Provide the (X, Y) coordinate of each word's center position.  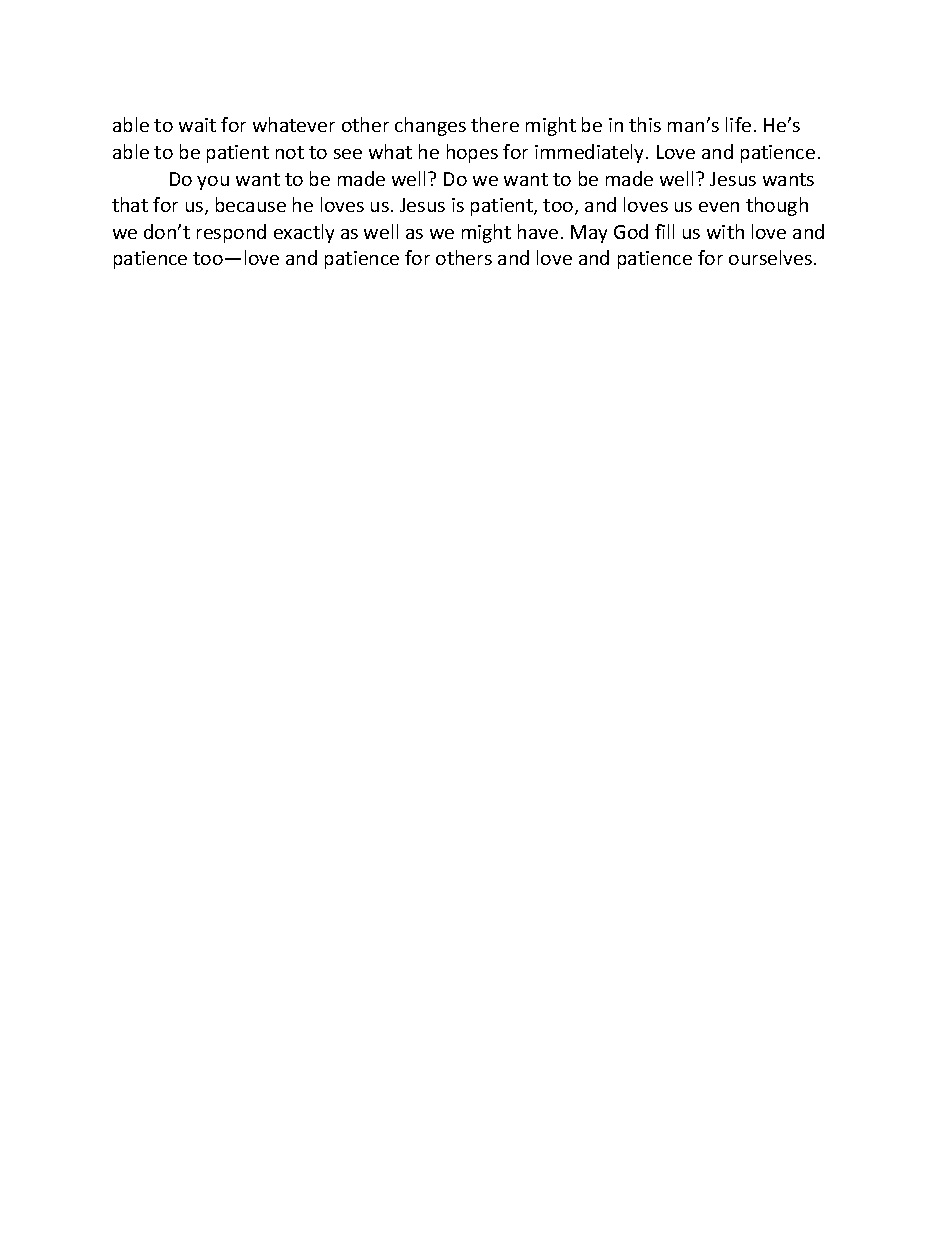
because (251, 204)
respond (231, 233)
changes (430, 126)
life (738, 124)
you (213, 183)
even (719, 207)
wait (197, 125)
